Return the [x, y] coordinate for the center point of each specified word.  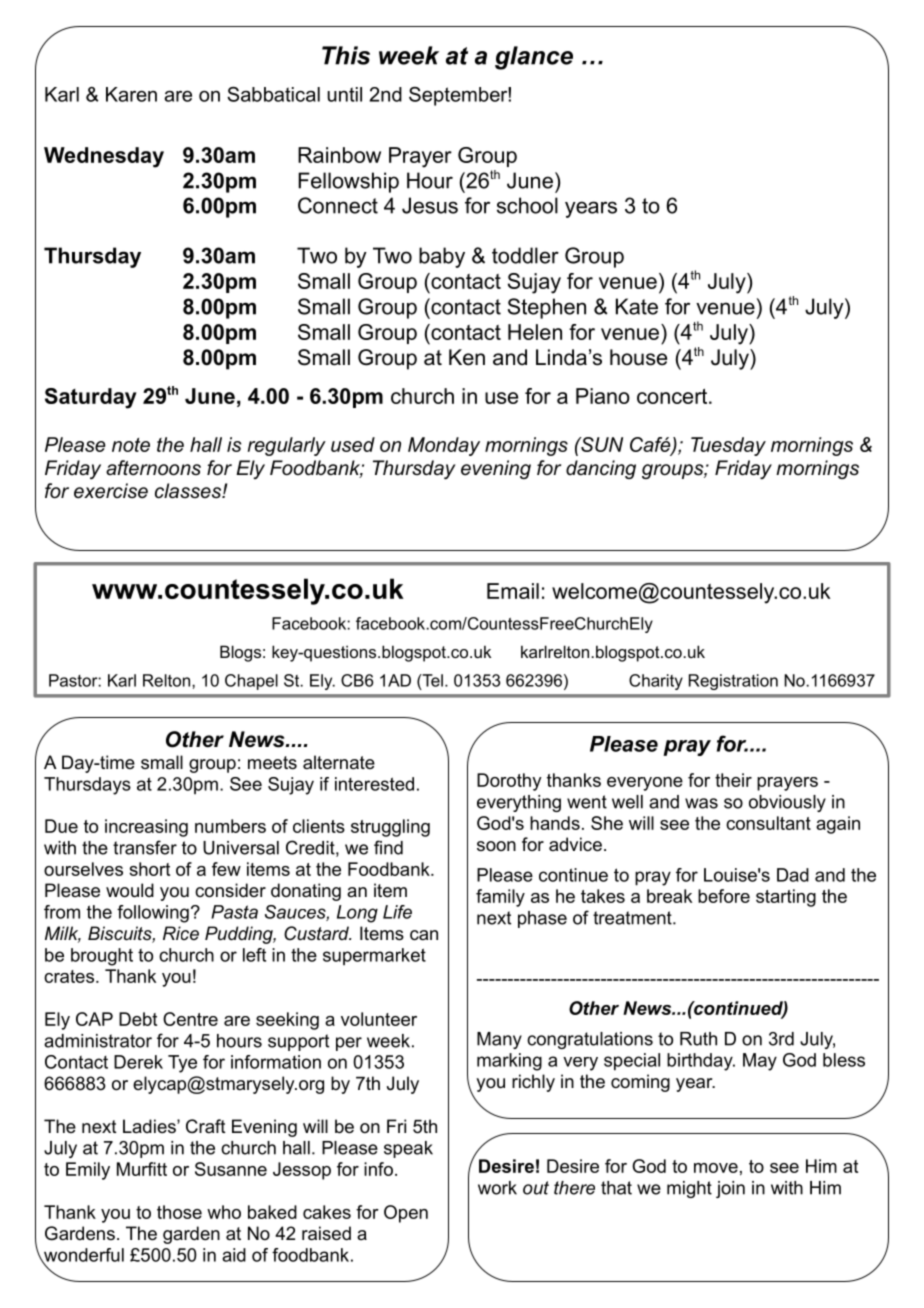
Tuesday [728, 446]
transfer [145, 847]
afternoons [153, 468]
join [730, 1189]
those [179, 1212]
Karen [131, 94]
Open [406, 1214]
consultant [768, 823]
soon [496, 846]
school [527, 205]
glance [534, 58]
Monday [444, 446]
